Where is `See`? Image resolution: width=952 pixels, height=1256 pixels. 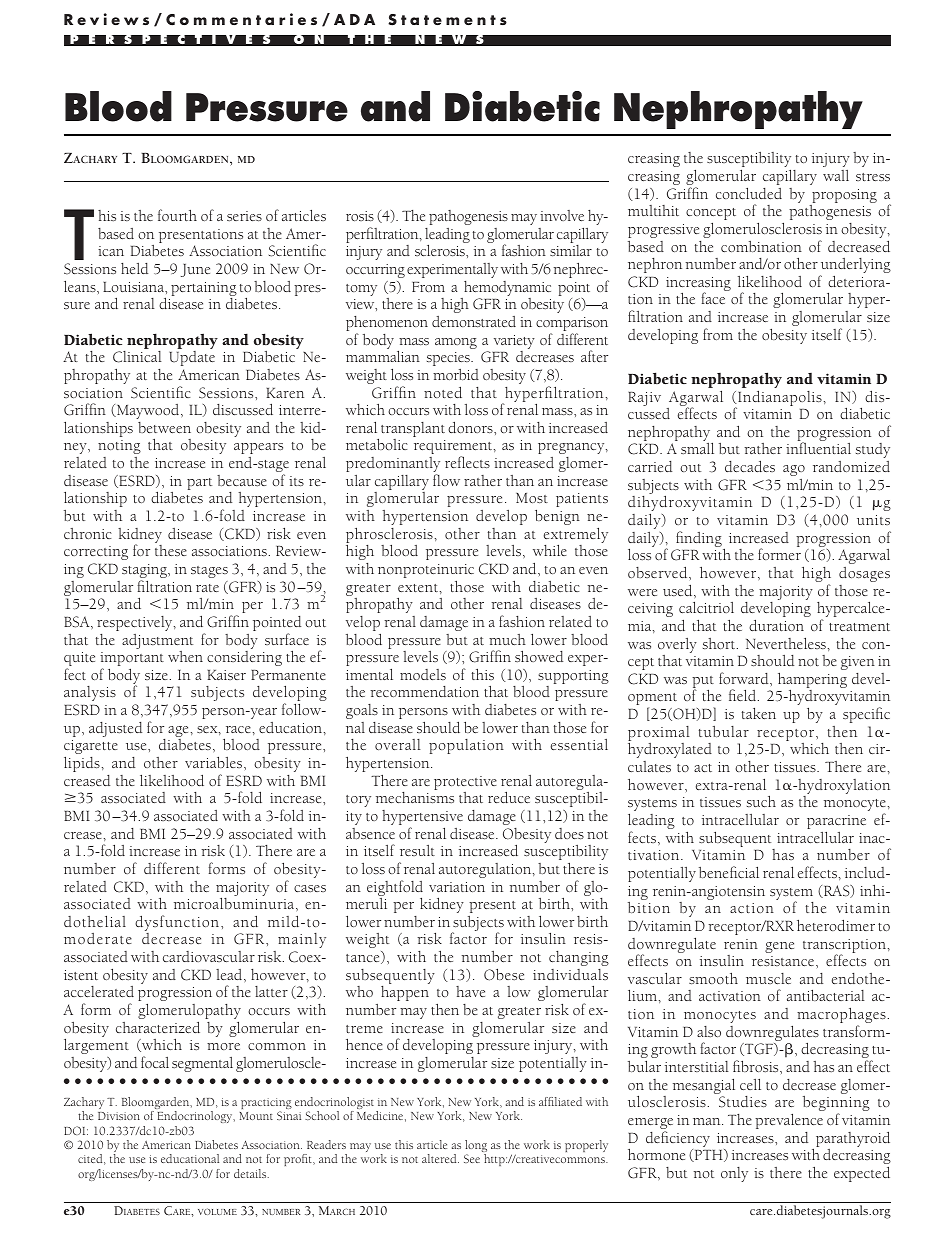 See is located at coordinates (472, 1158).
